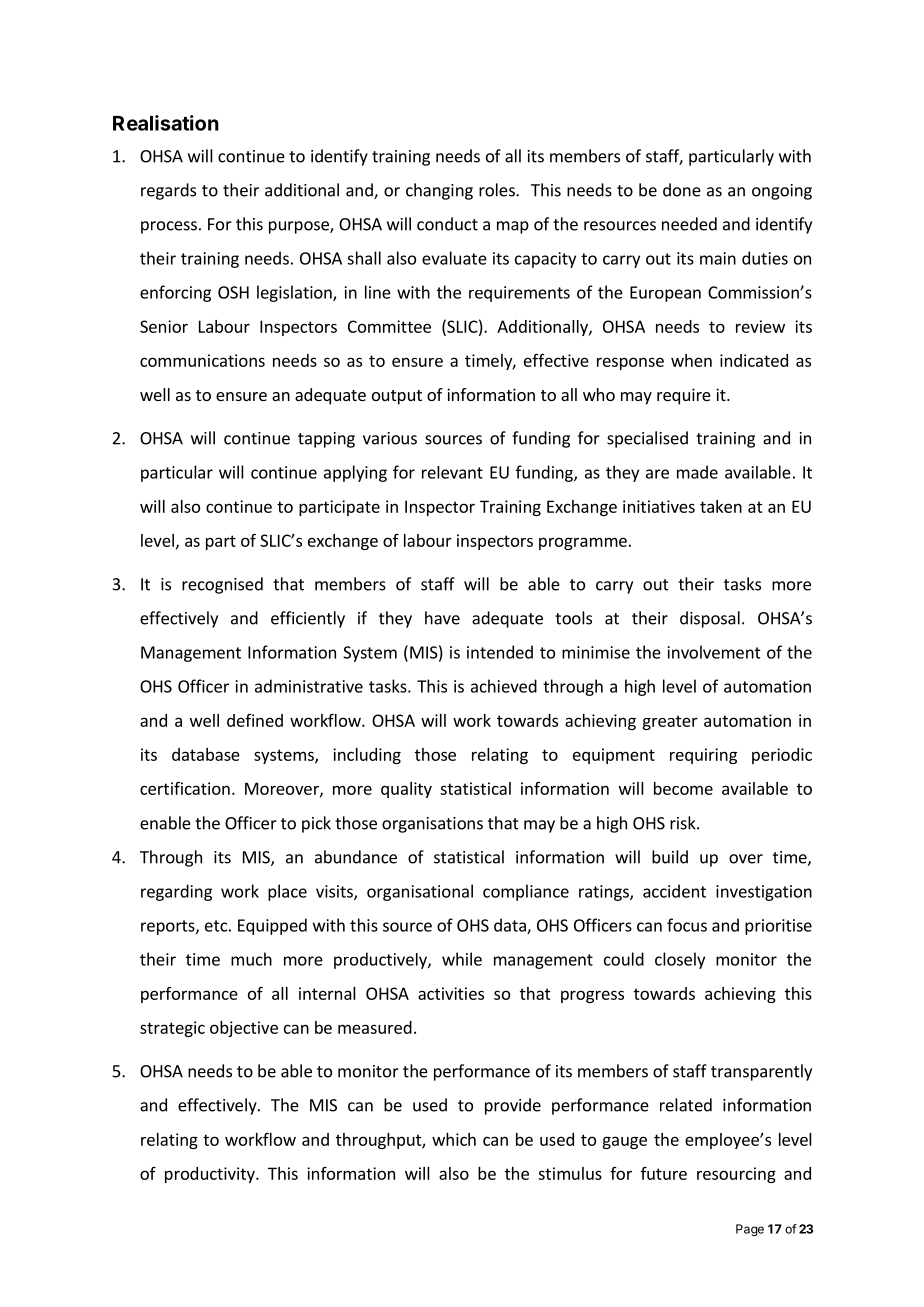 This page has height=1307, width=924. I want to click on taken, so click(721, 506).
